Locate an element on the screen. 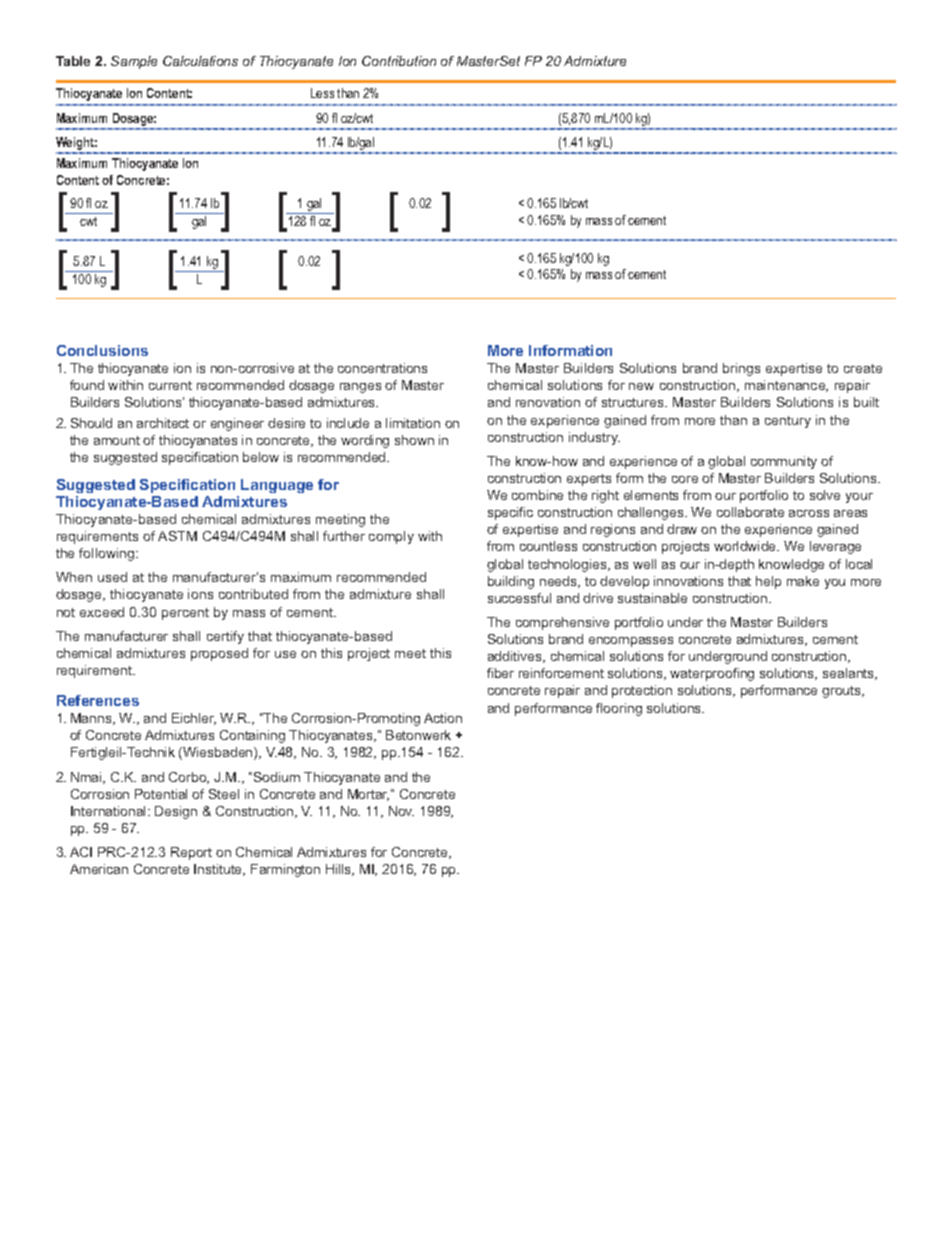 The image size is (952, 1233). Sample is located at coordinates (134, 62).
